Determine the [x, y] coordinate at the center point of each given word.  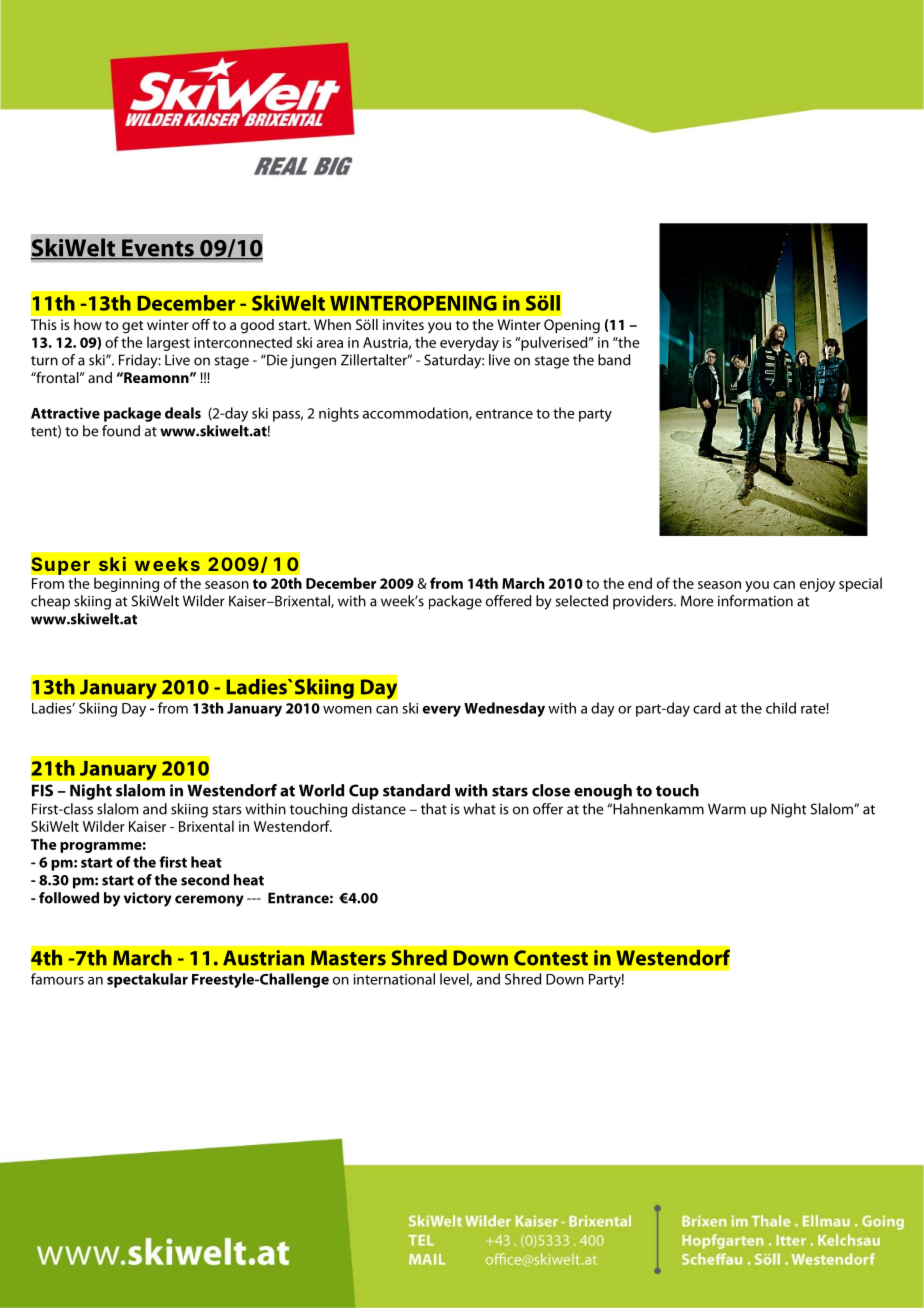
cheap [50, 602]
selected [581, 601]
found [121, 431]
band [614, 360]
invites [403, 324]
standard [416, 790]
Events [158, 249]
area [330, 344]
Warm [727, 809]
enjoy [817, 585]
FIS [42, 790]
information [755, 601]
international [394, 979]
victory [148, 899]
